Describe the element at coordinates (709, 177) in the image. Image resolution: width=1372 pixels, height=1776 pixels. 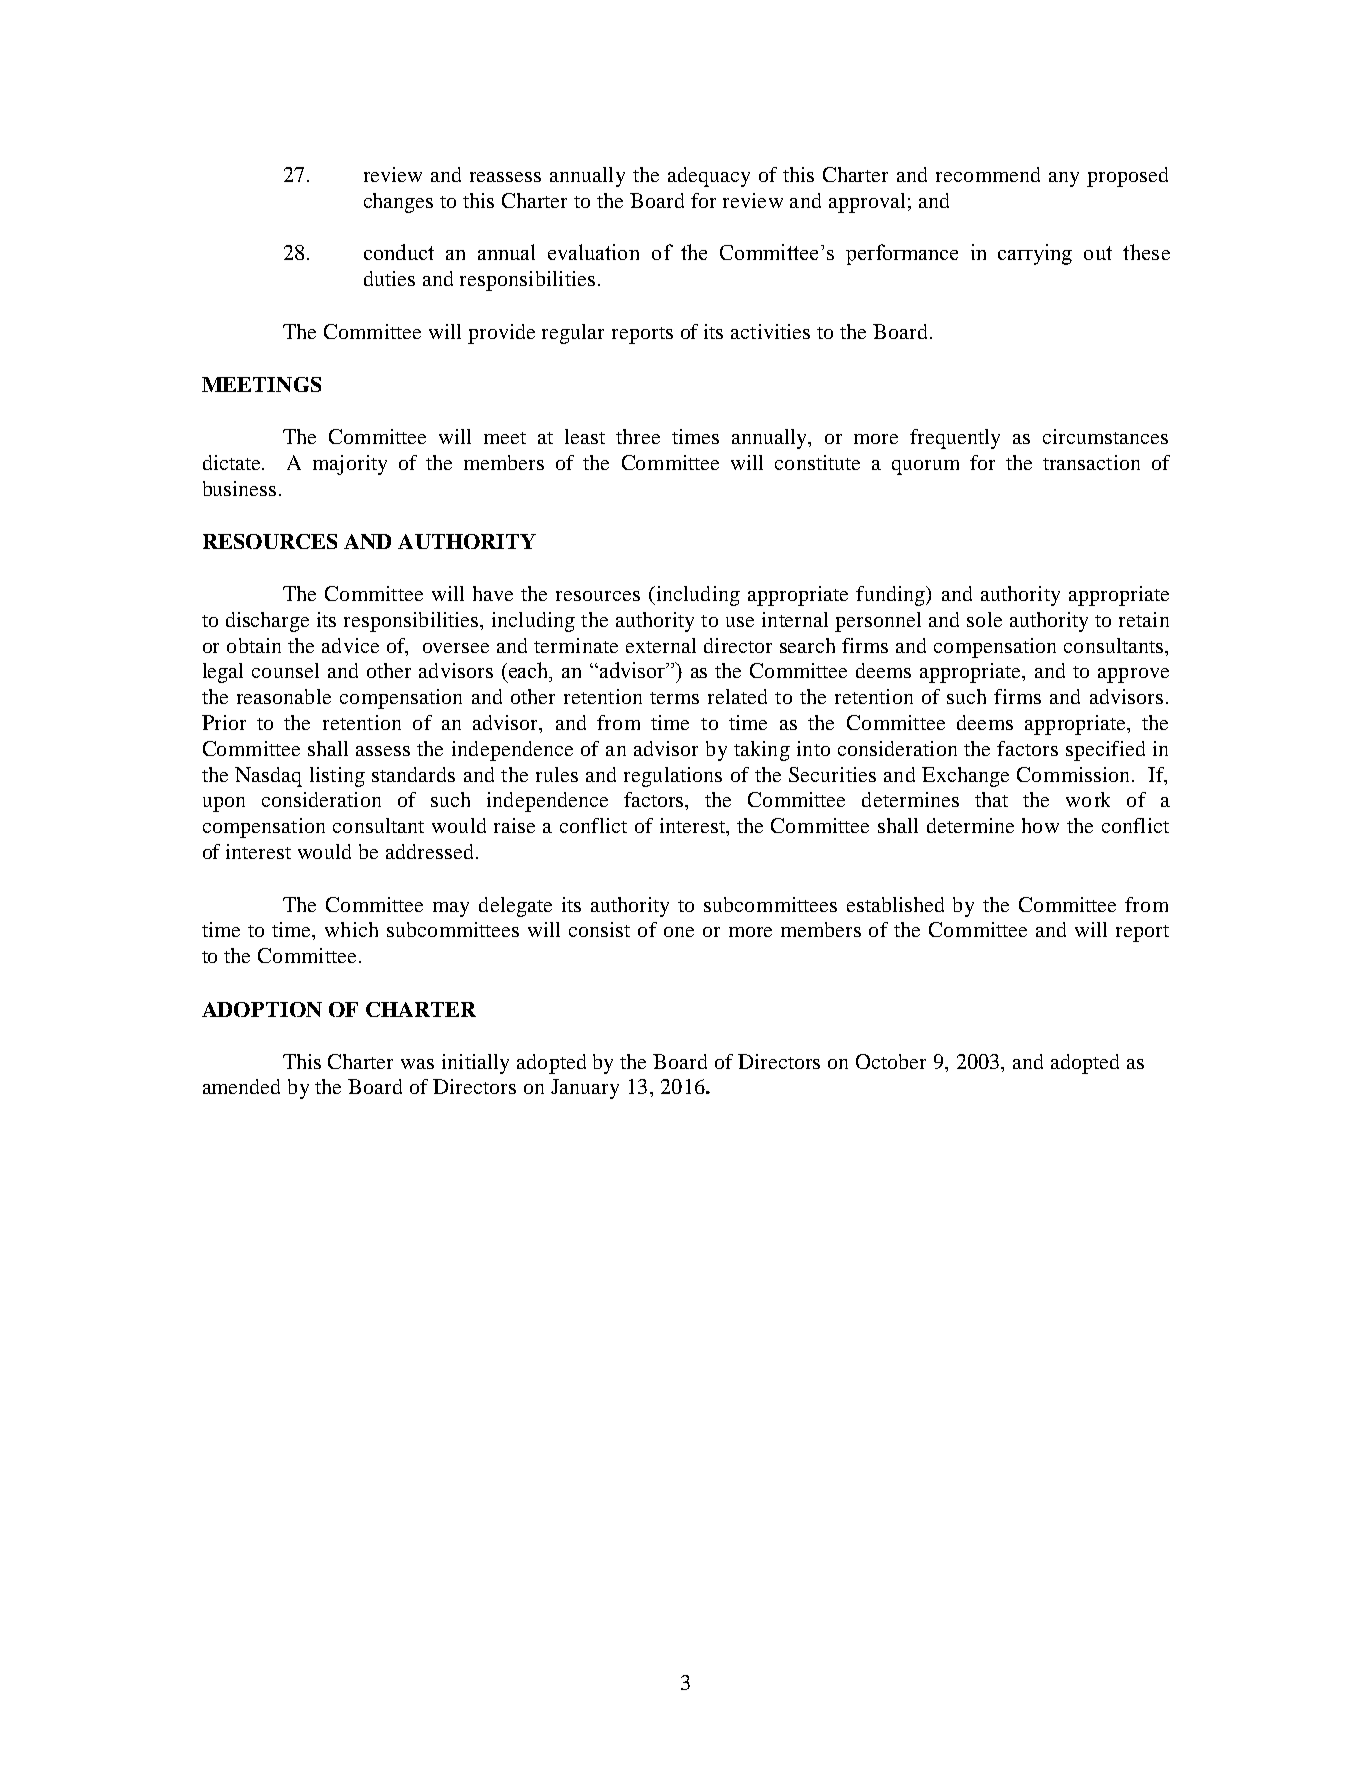
I see `adequacy` at that location.
